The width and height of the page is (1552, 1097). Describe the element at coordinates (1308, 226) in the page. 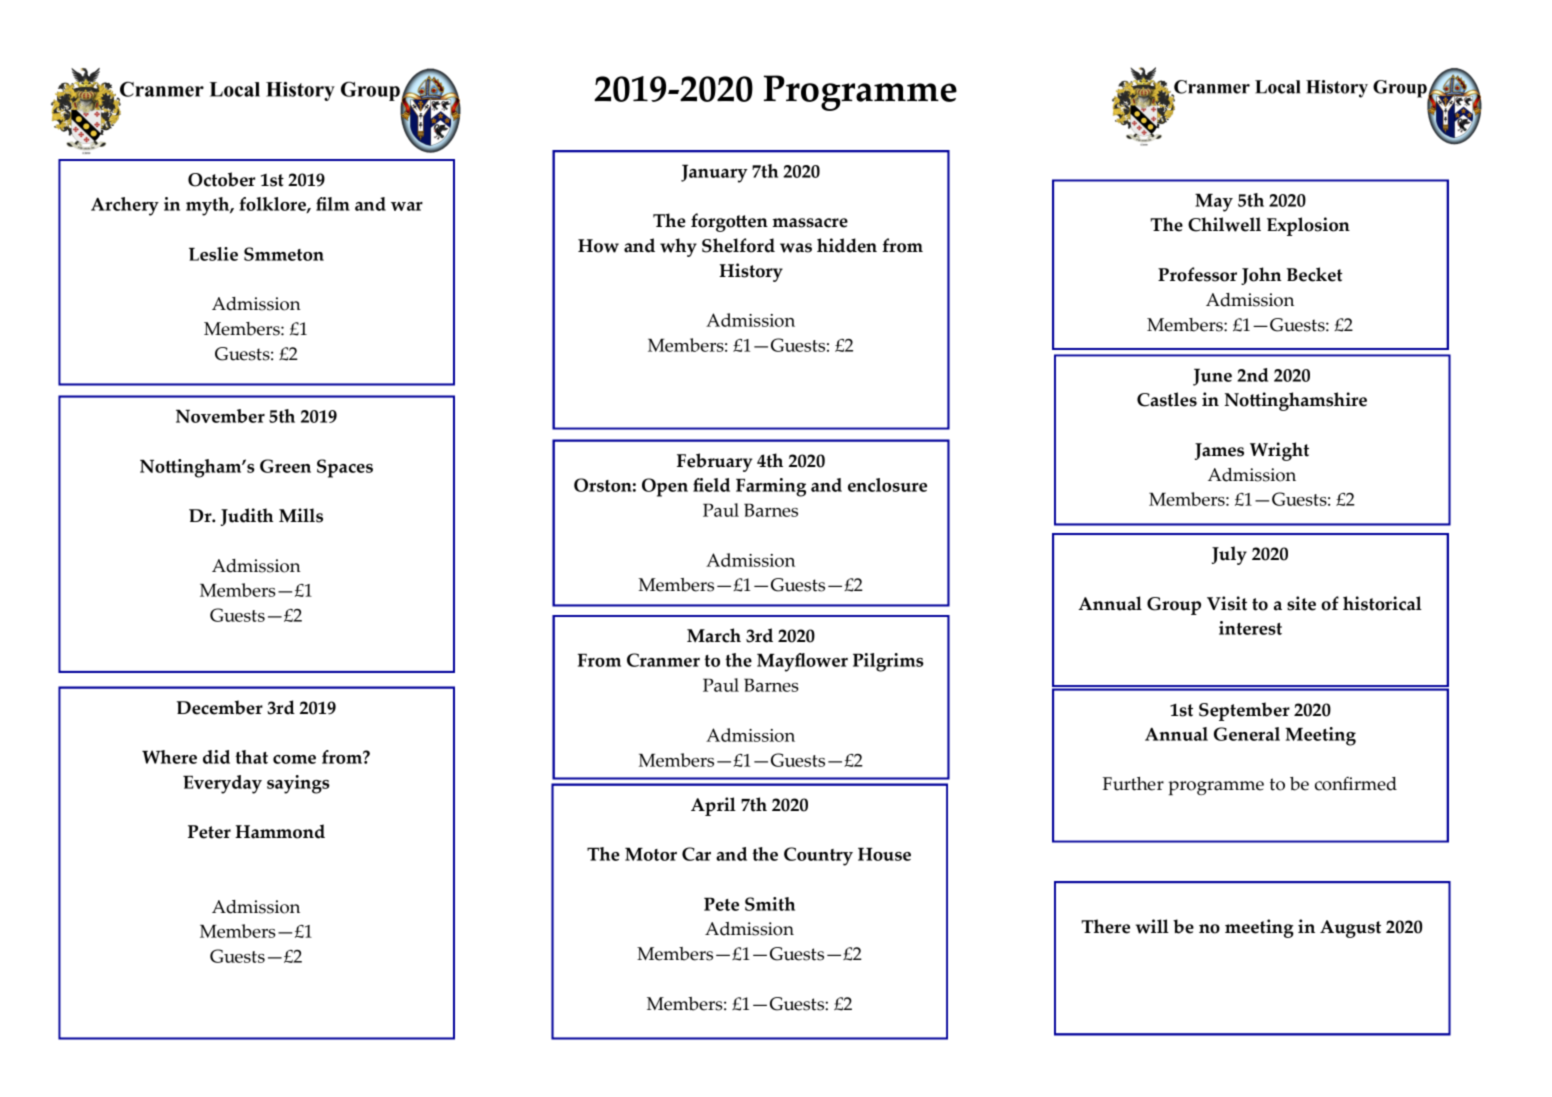

I see `Explosion` at that location.
